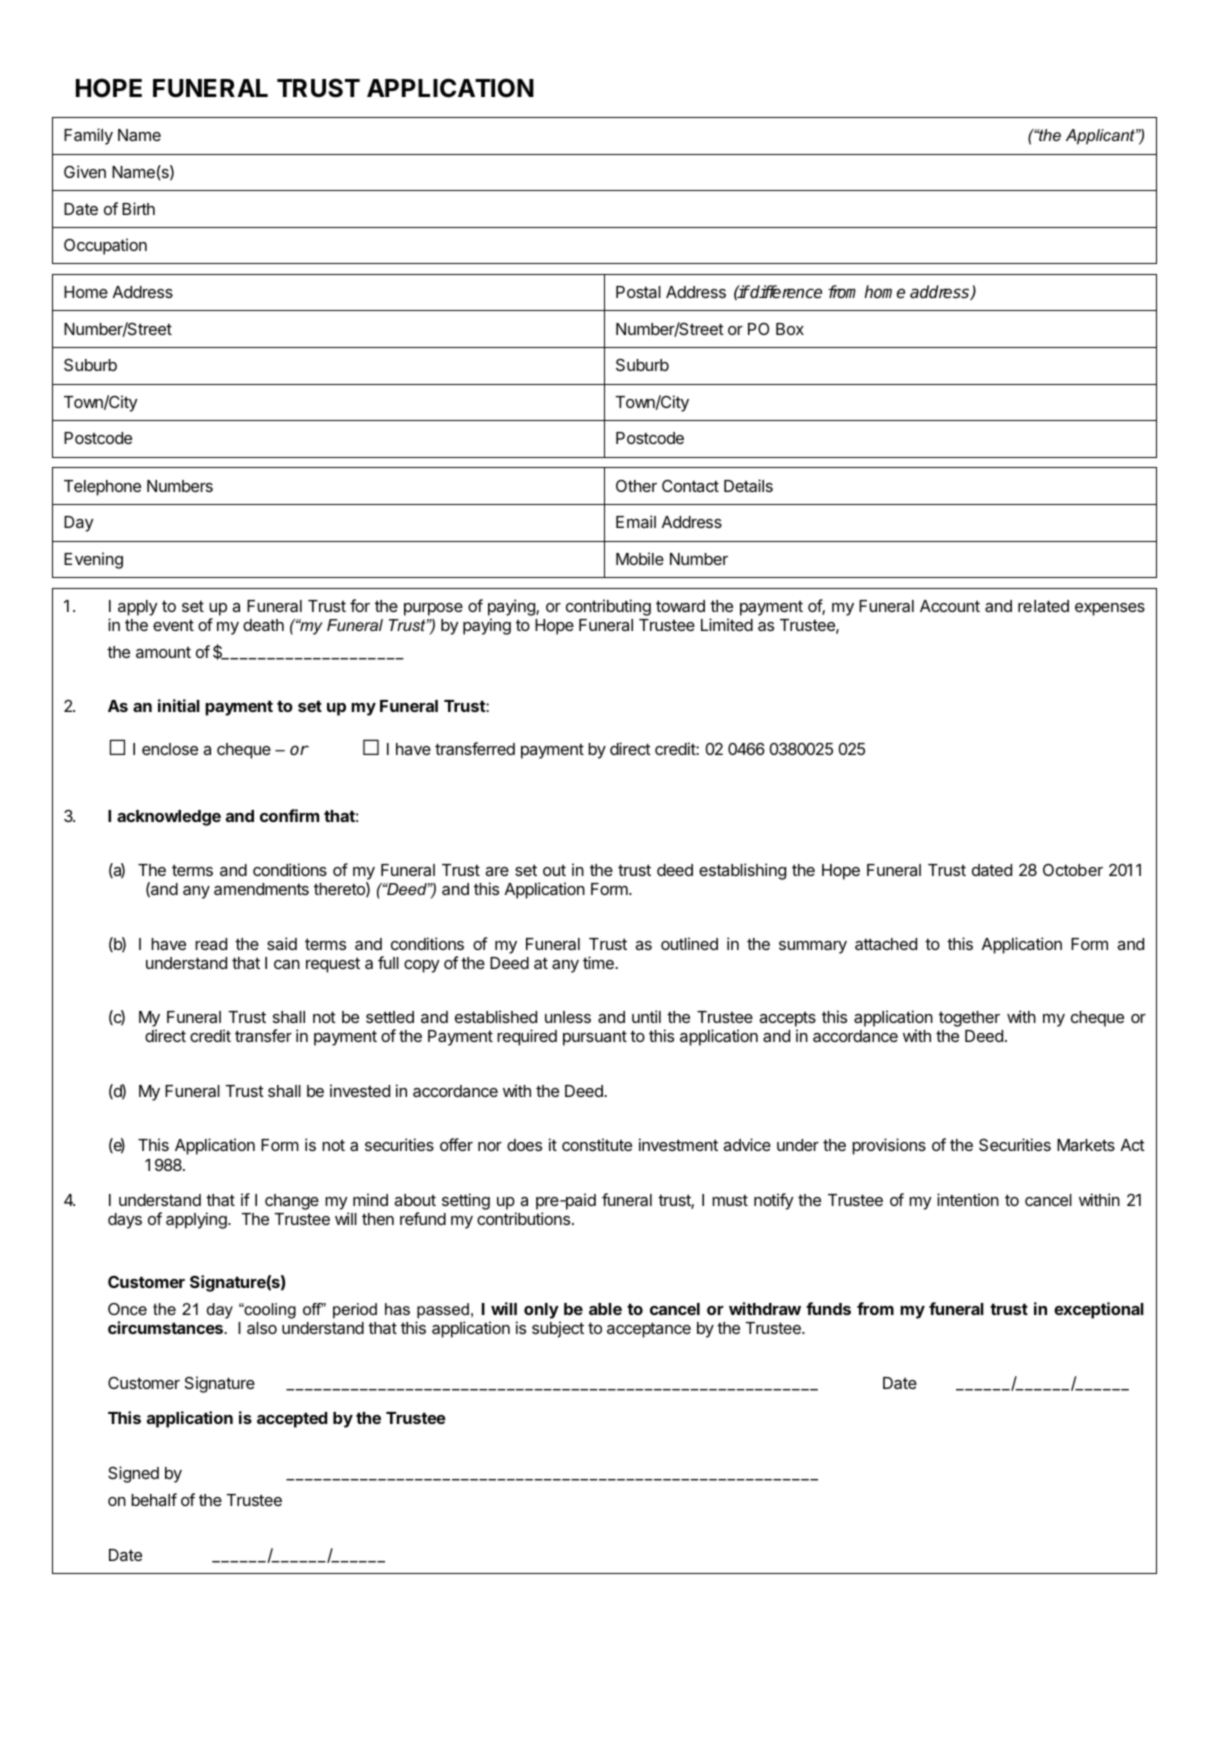  What do you see at coordinates (595, 1038) in the screenshot?
I see `pursuant` at bounding box center [595, 1038].
